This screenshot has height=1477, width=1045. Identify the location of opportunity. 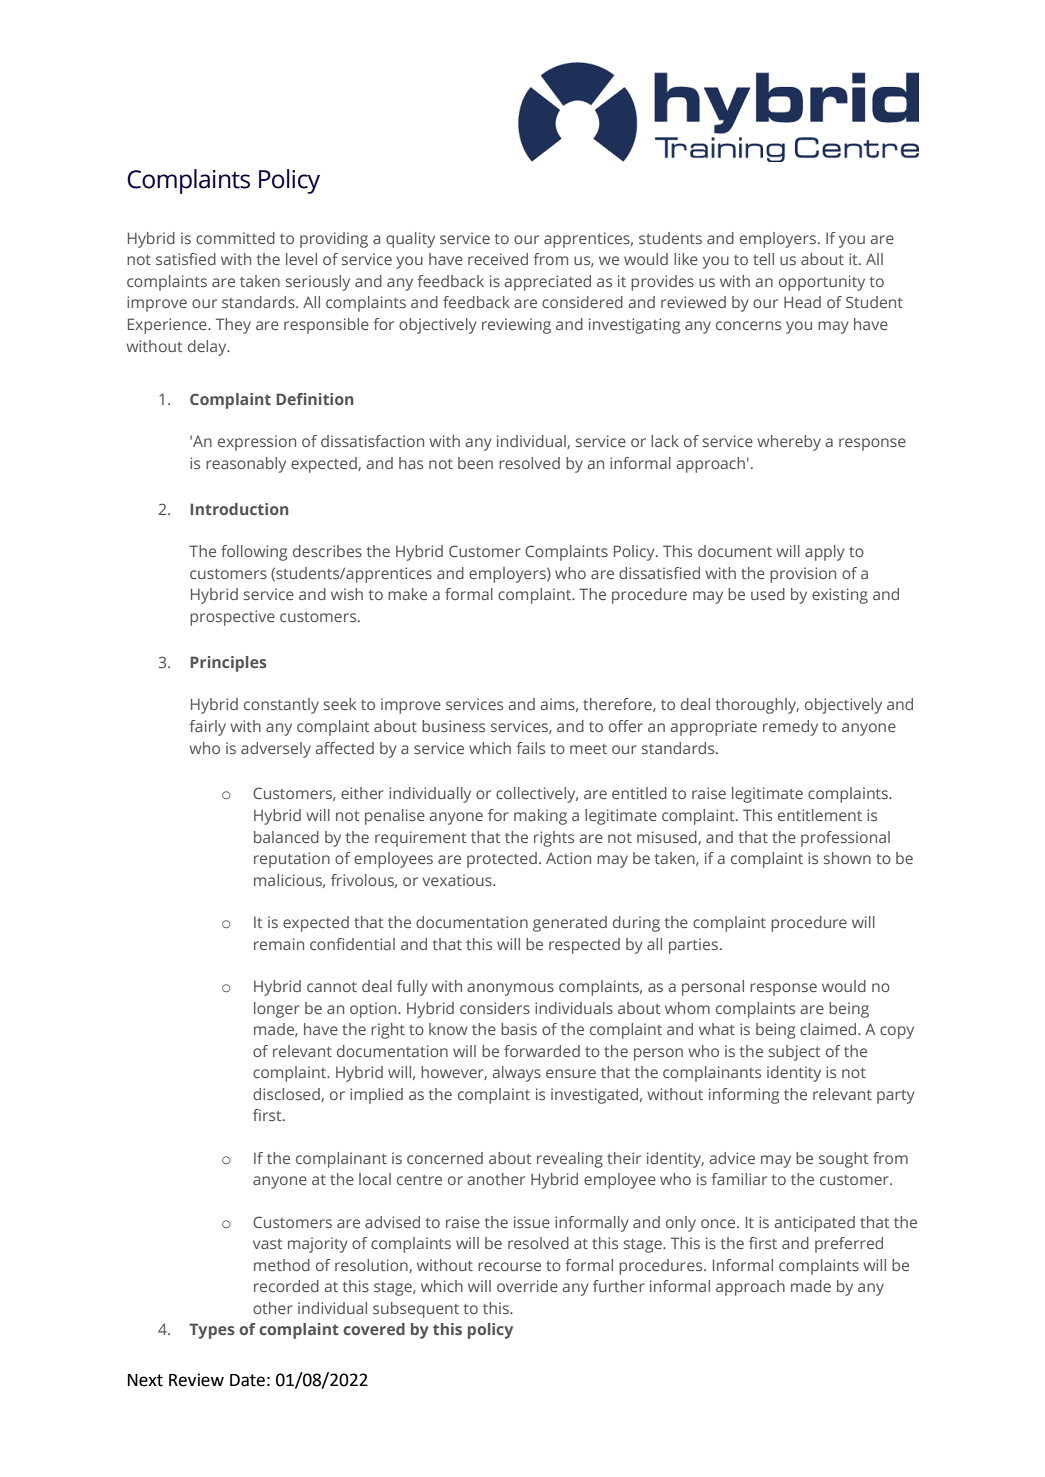
(822, 283).
